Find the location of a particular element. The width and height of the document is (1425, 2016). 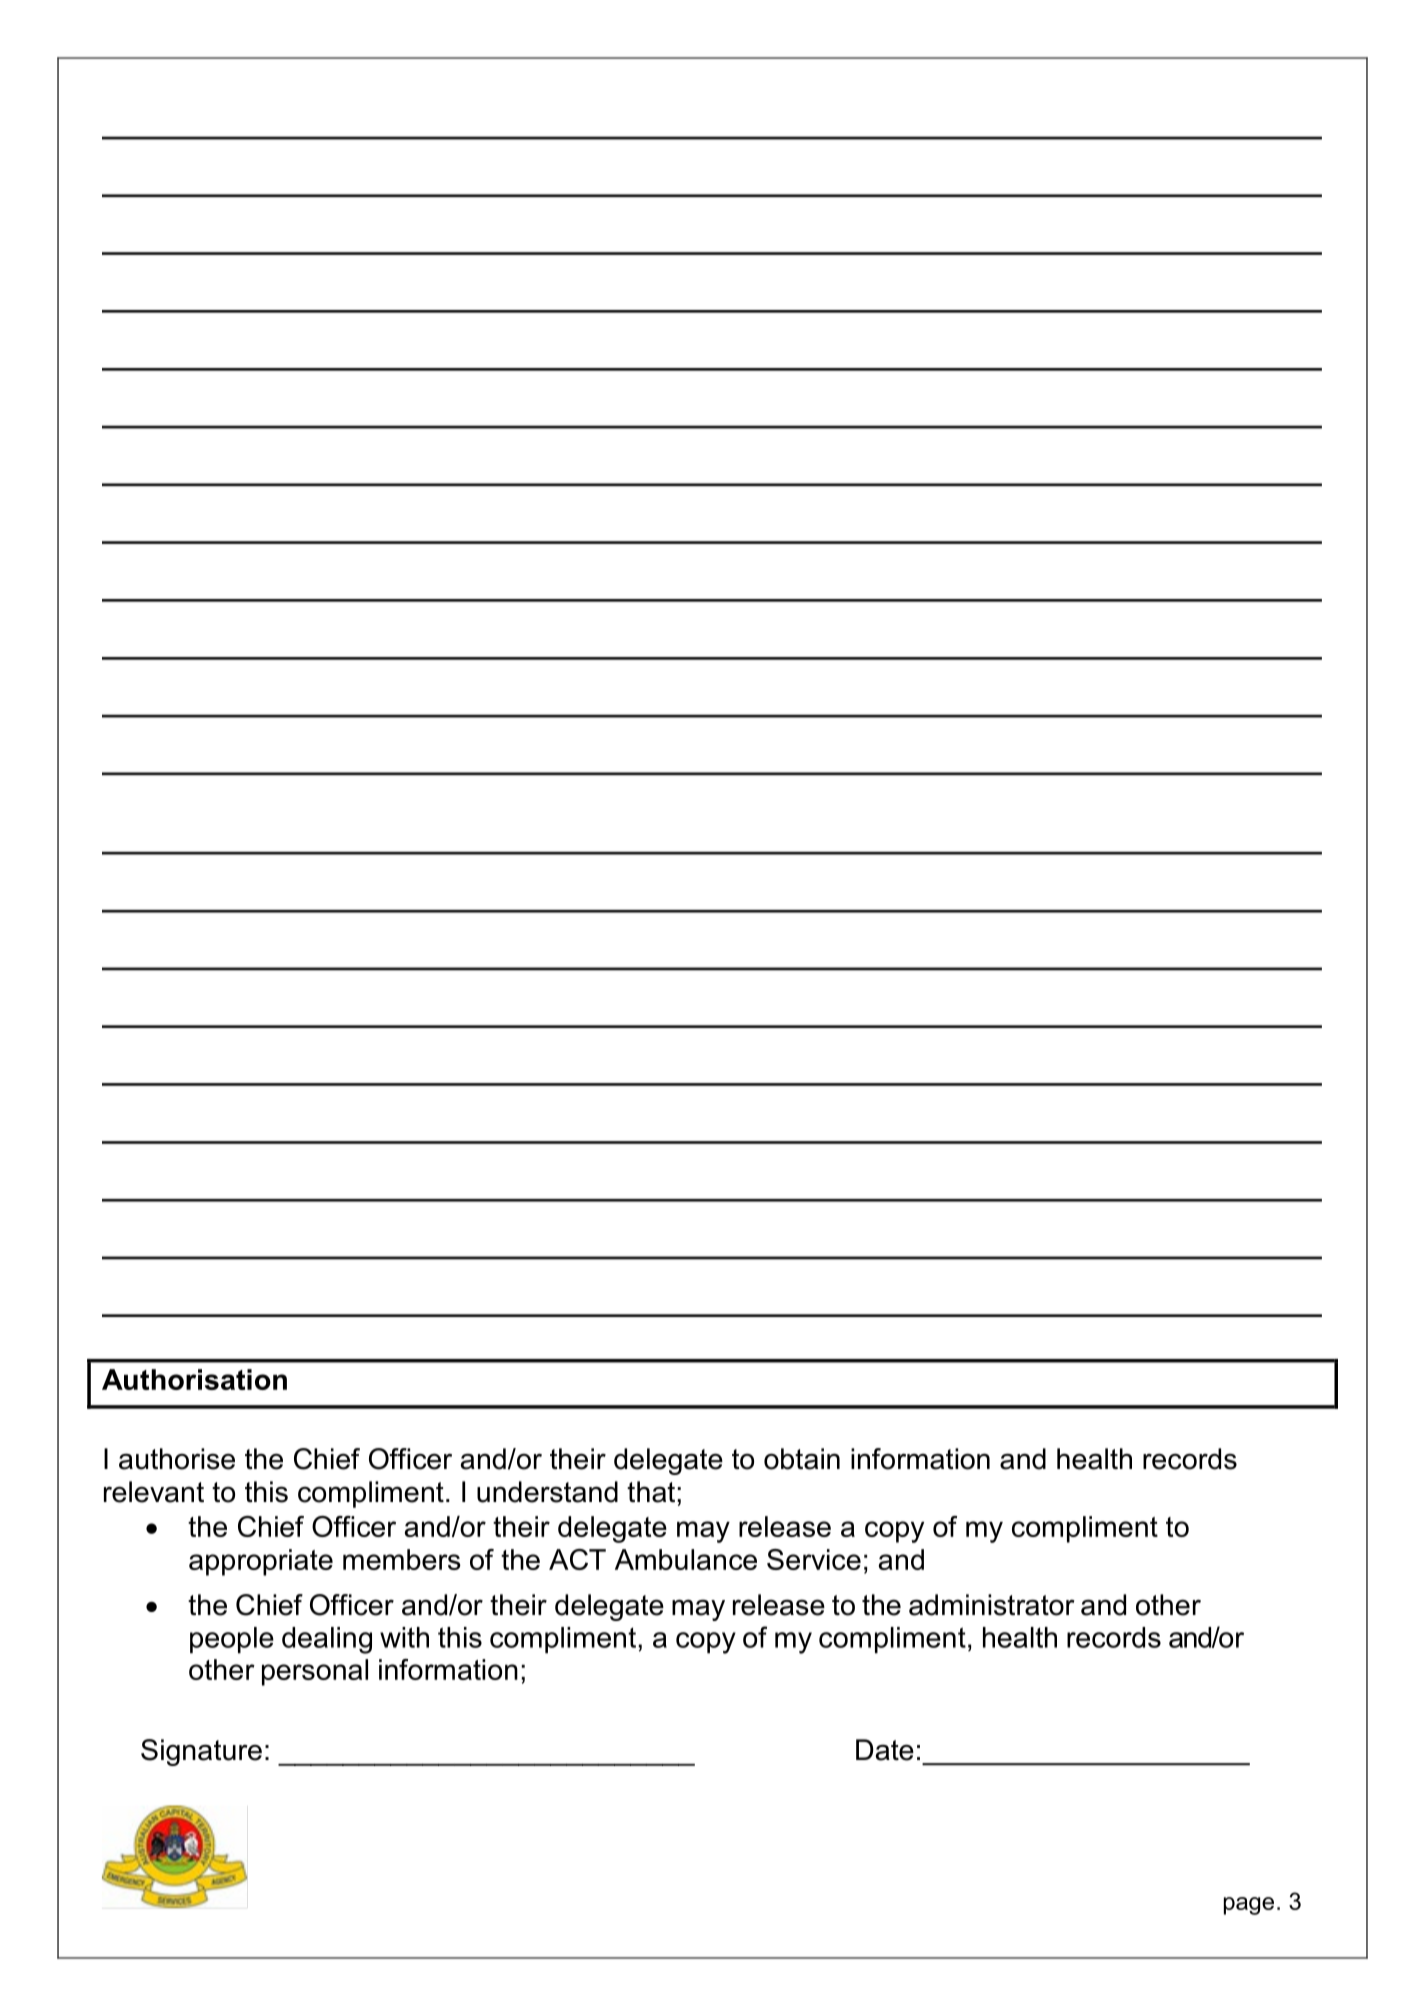

understand is located at coordinates (547, 1492).
